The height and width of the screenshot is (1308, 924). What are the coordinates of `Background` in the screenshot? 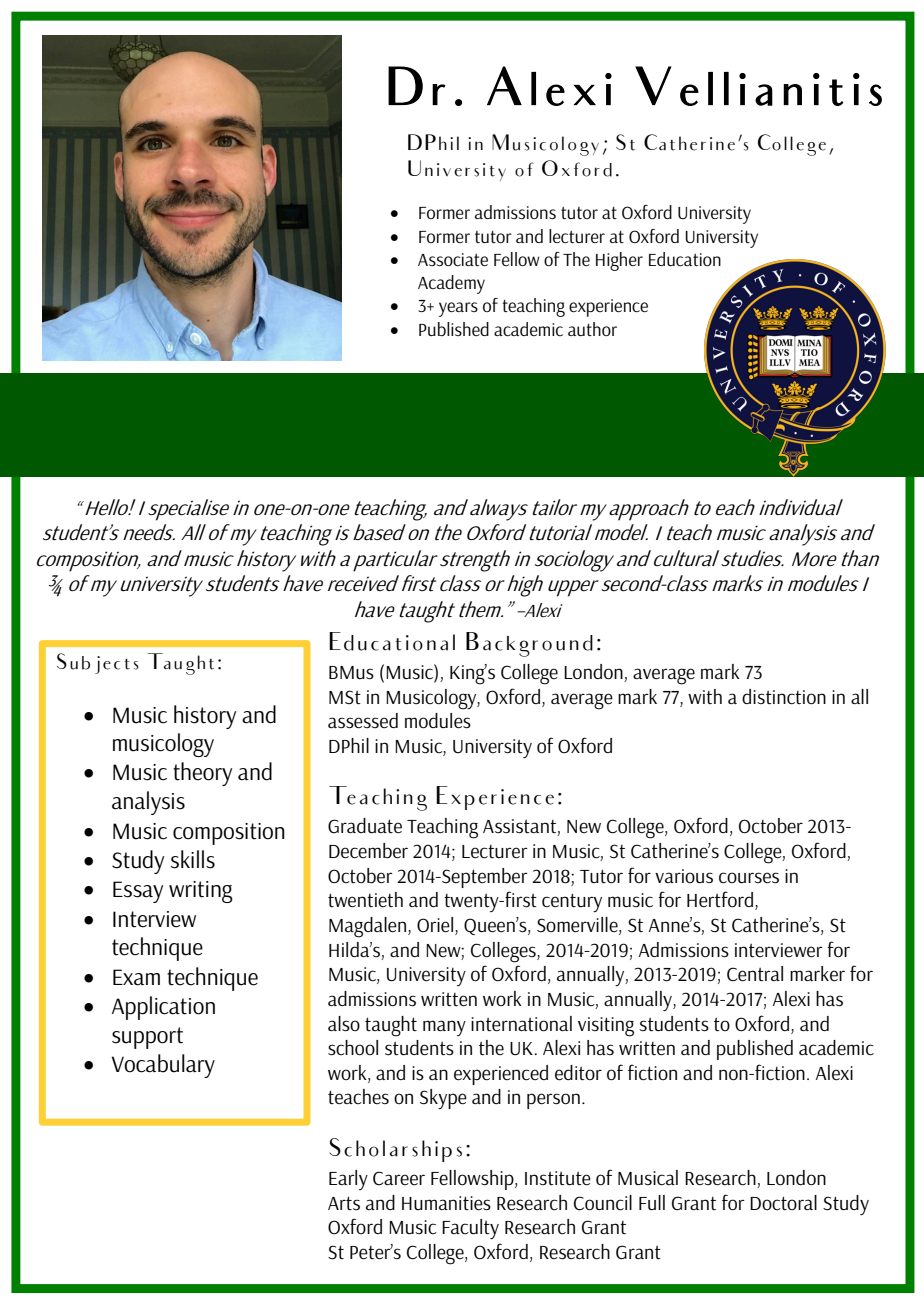 It's located at (529, 644).
